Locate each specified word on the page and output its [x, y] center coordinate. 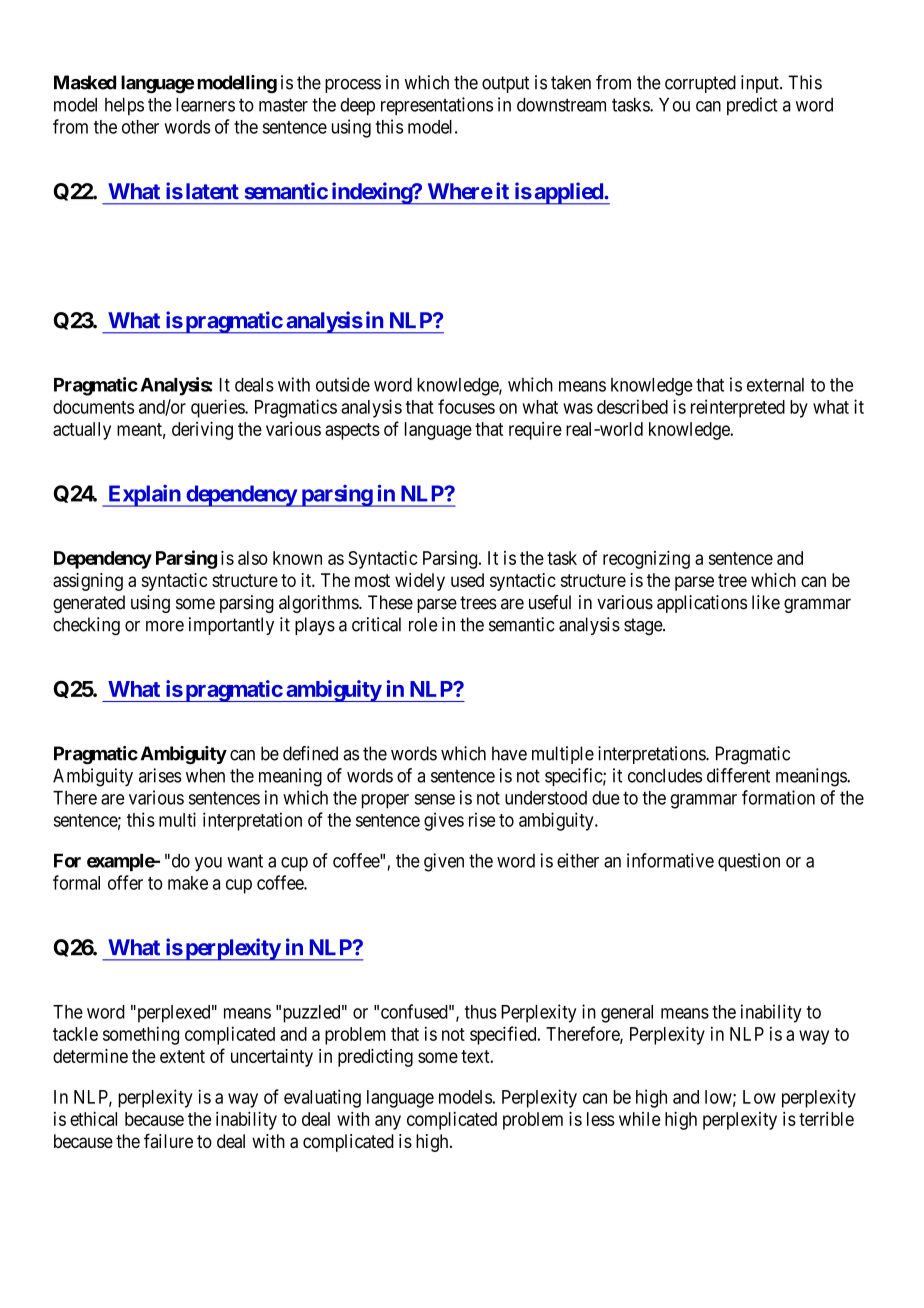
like [766, 602]
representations [437, 106]
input [761, 84]
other [140, 127]
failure [168, 1140]
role [423, 624]
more [165, 626]
